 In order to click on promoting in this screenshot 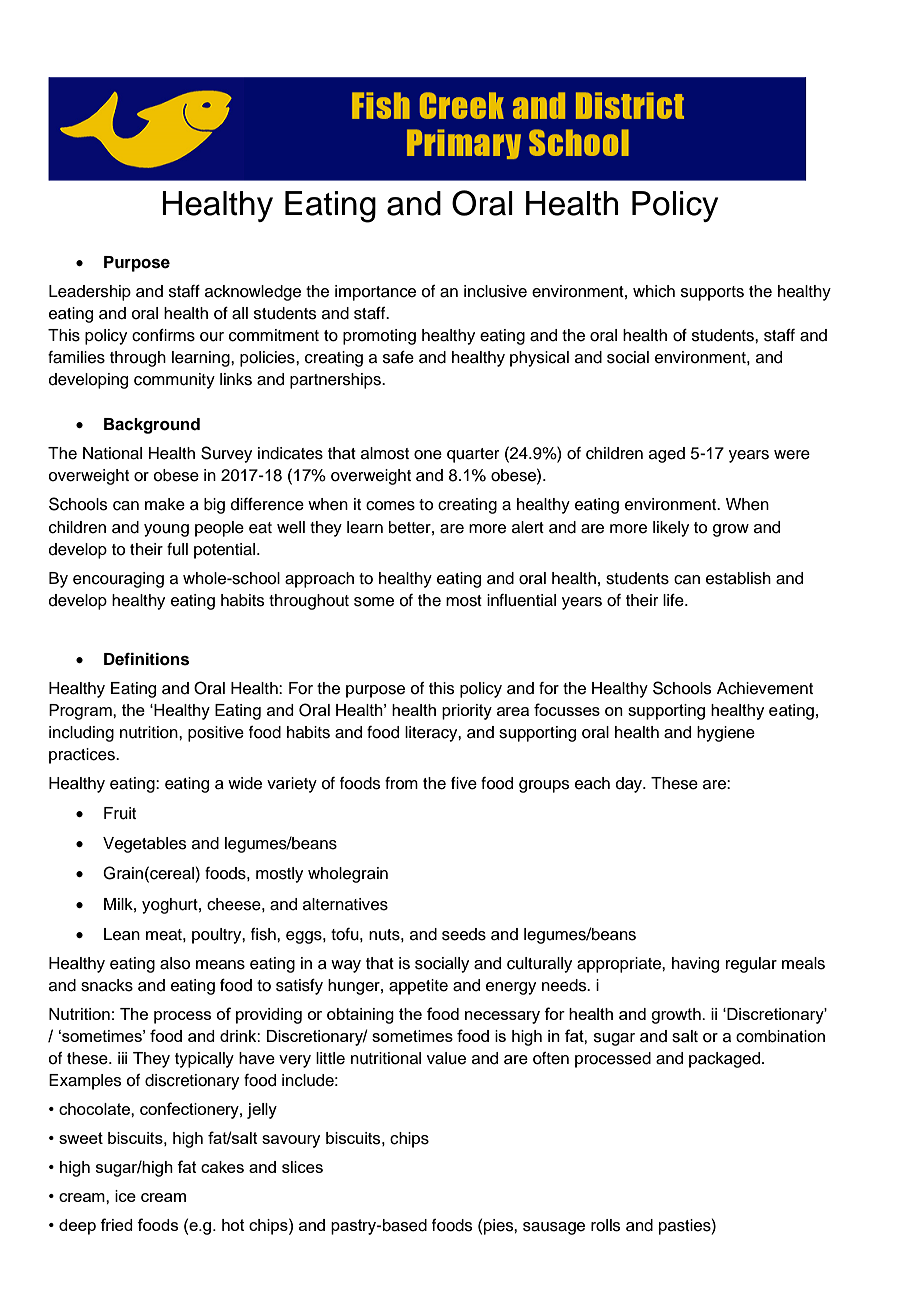, I will do `click(379, 337)`.
